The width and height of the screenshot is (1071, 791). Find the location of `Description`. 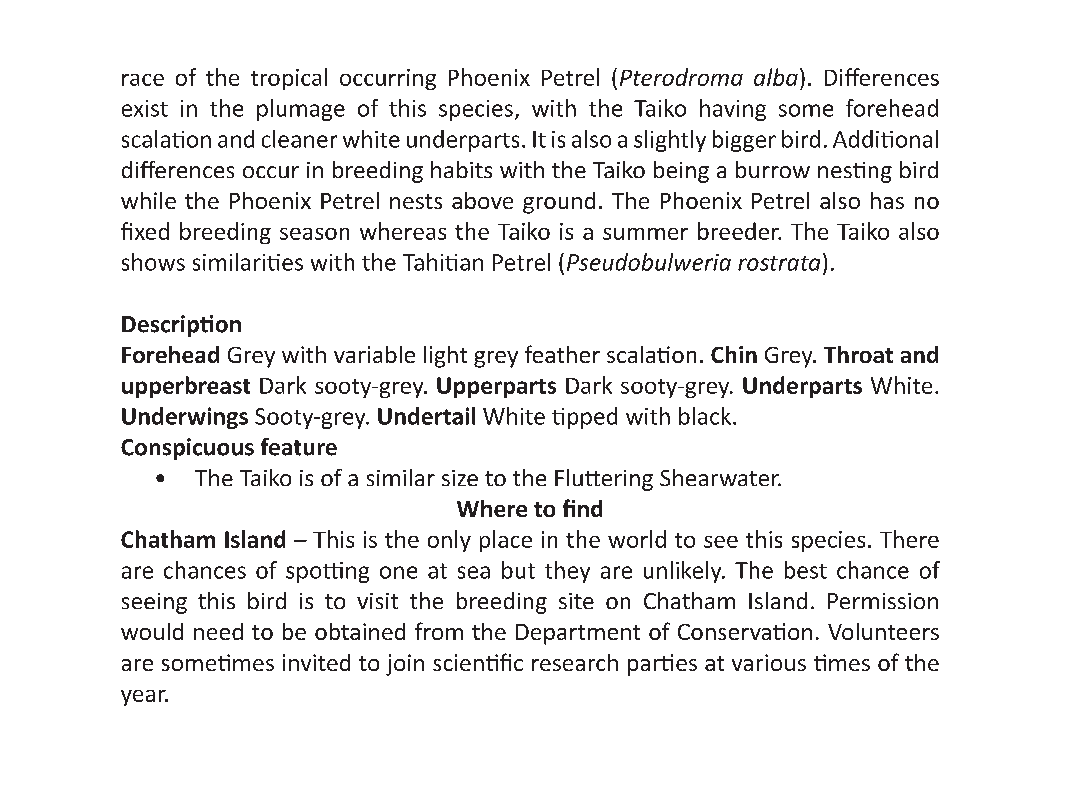

Description is located at coordinates (181, 326).
